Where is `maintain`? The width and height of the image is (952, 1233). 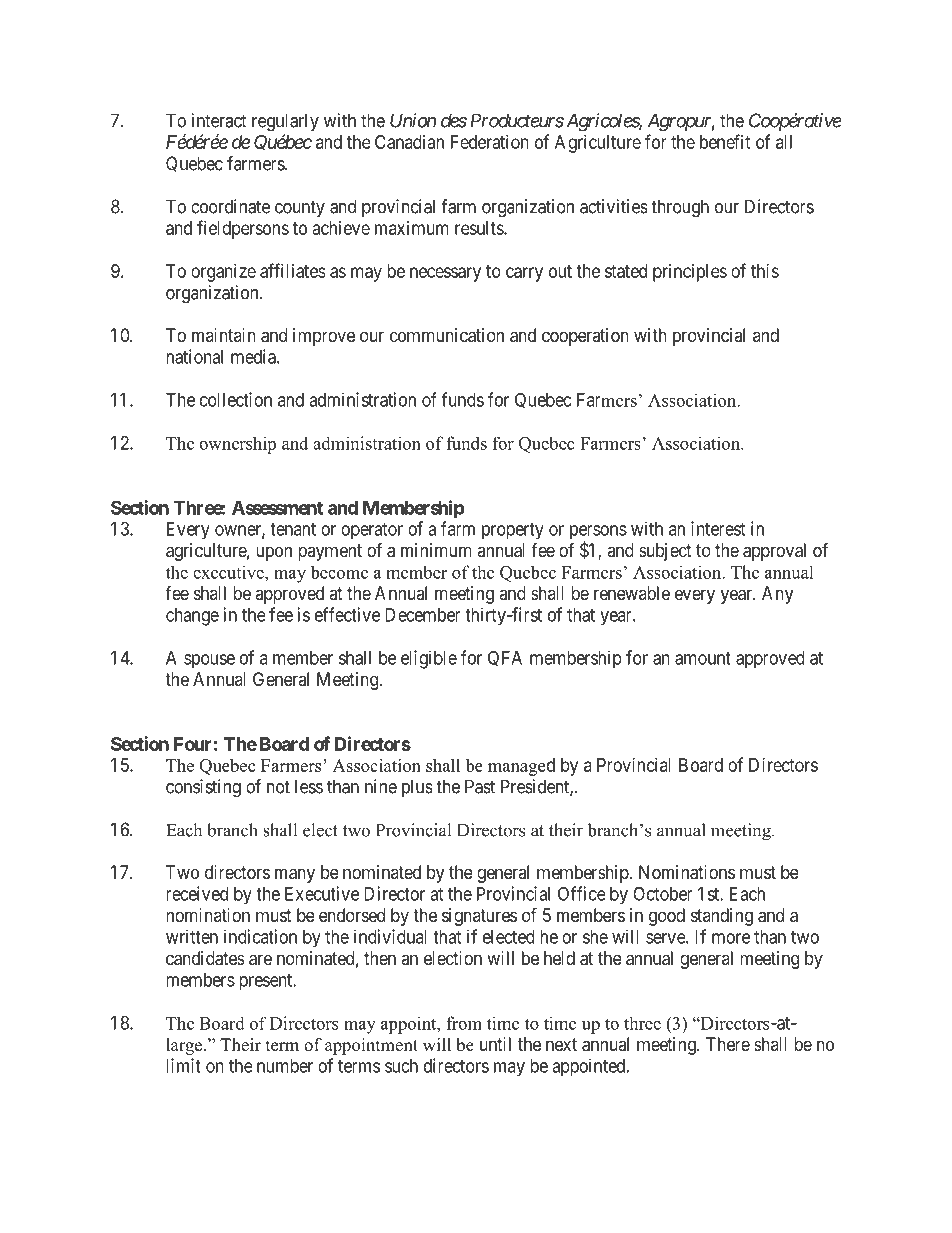
maintain is located at coordinates (224, 335).
